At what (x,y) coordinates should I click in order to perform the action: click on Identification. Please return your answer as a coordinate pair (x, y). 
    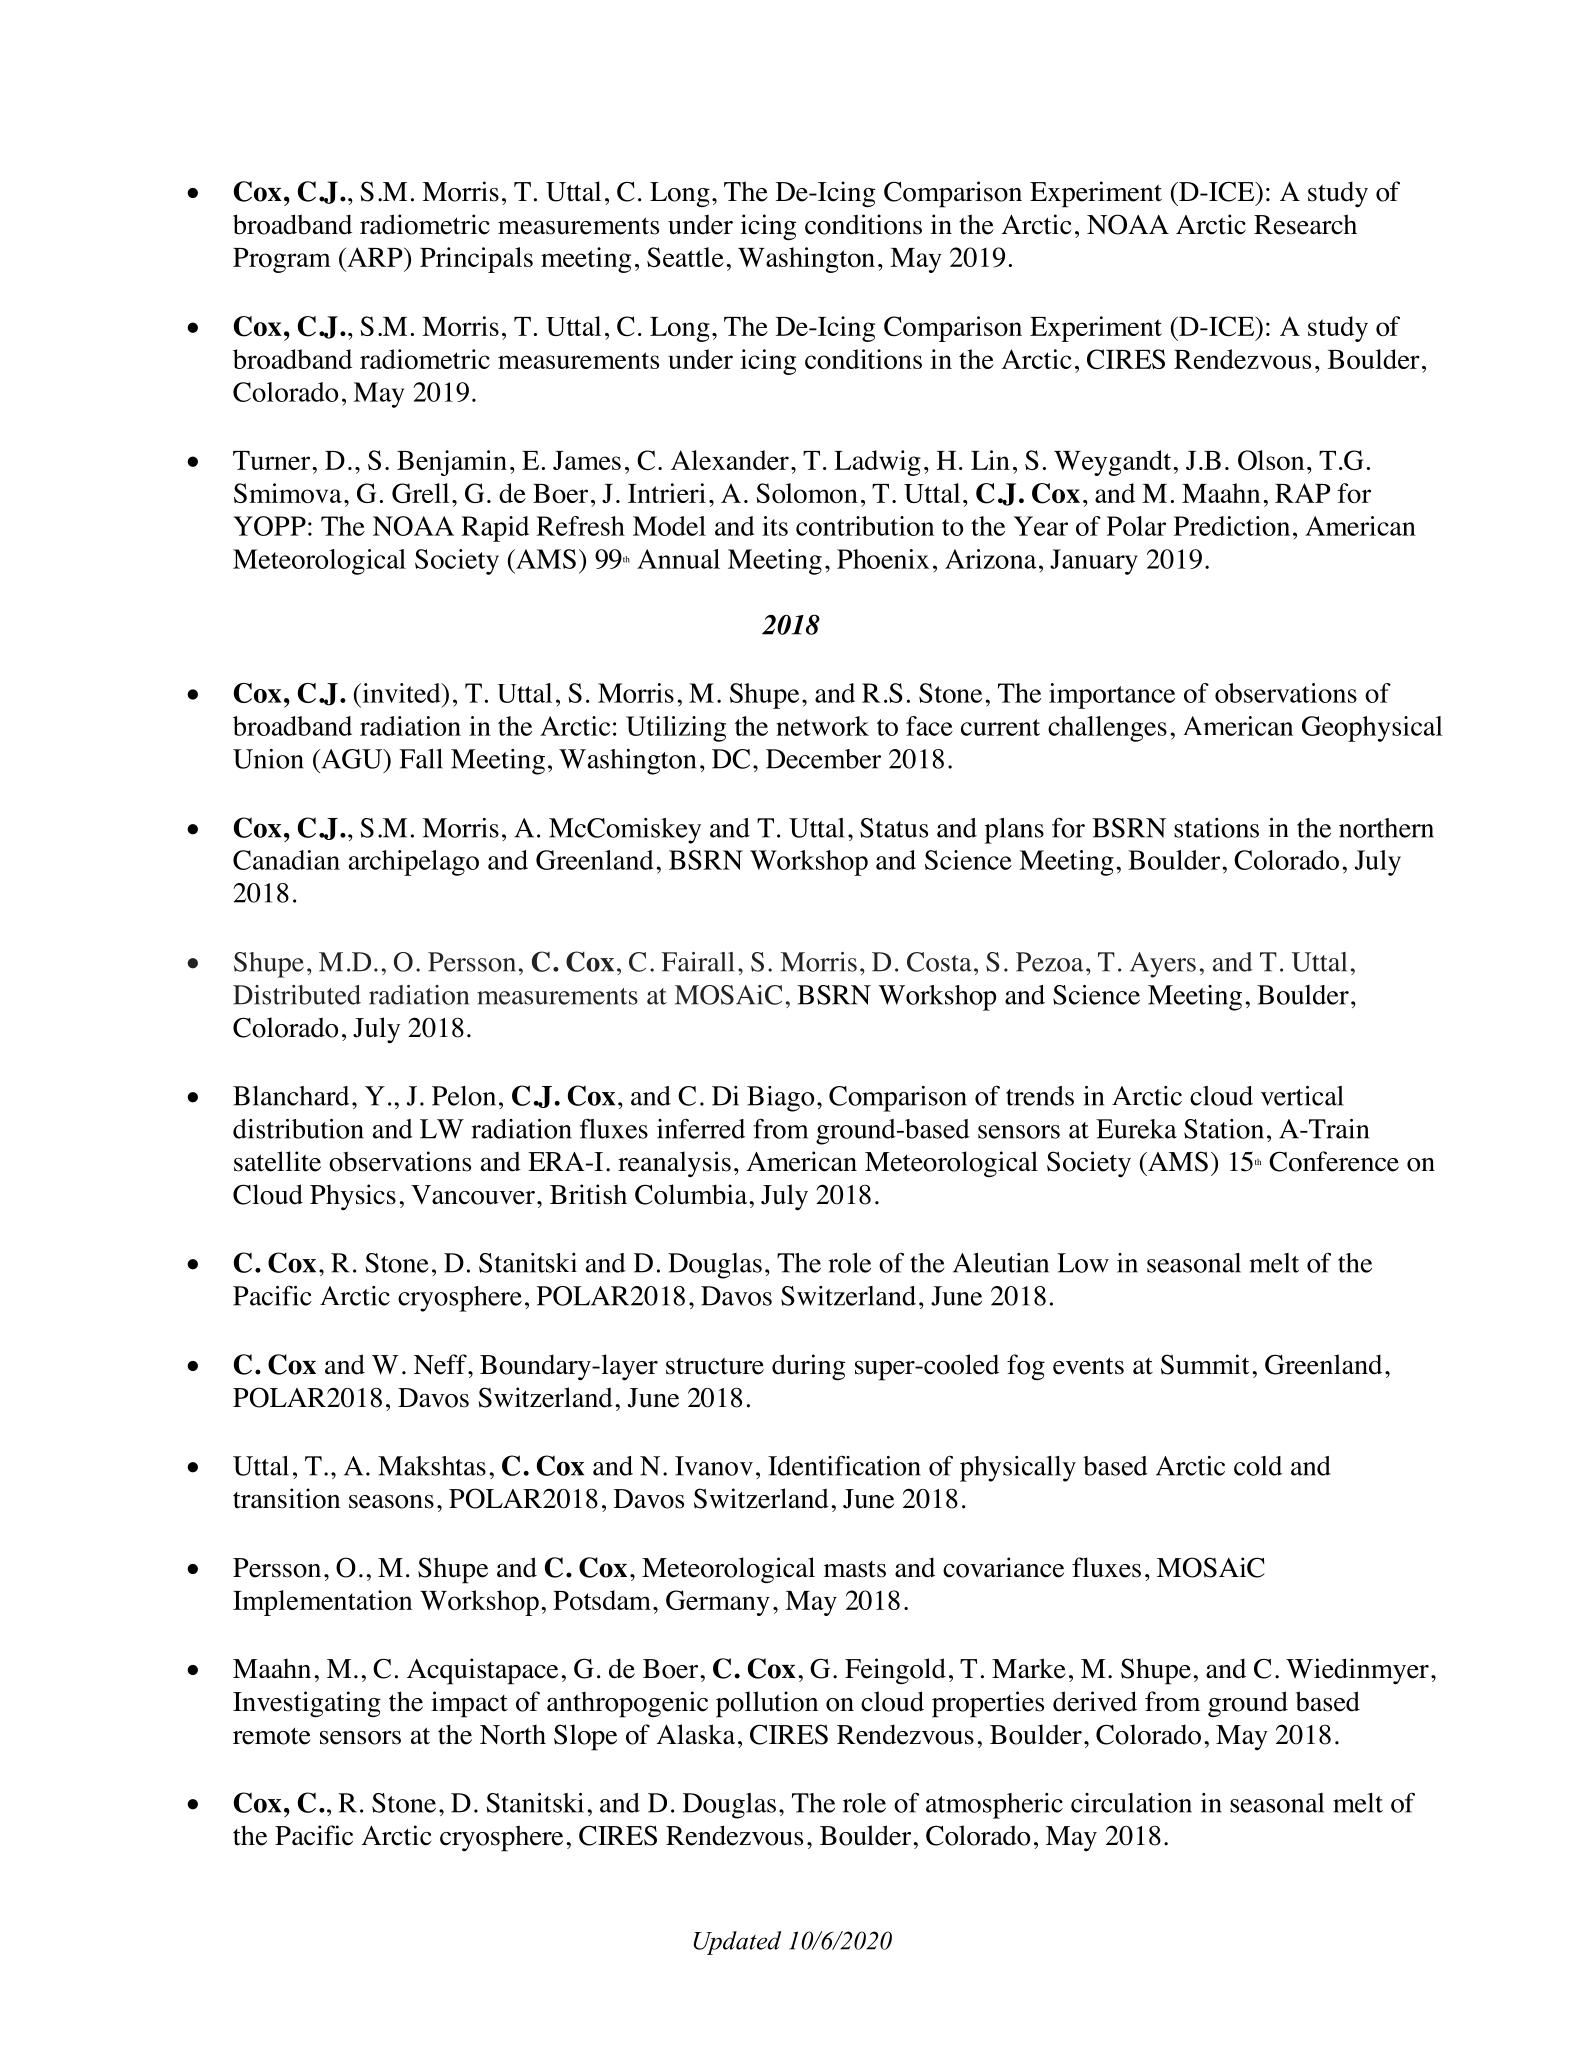
    Looking at the image, I should click on (844, 1466).
